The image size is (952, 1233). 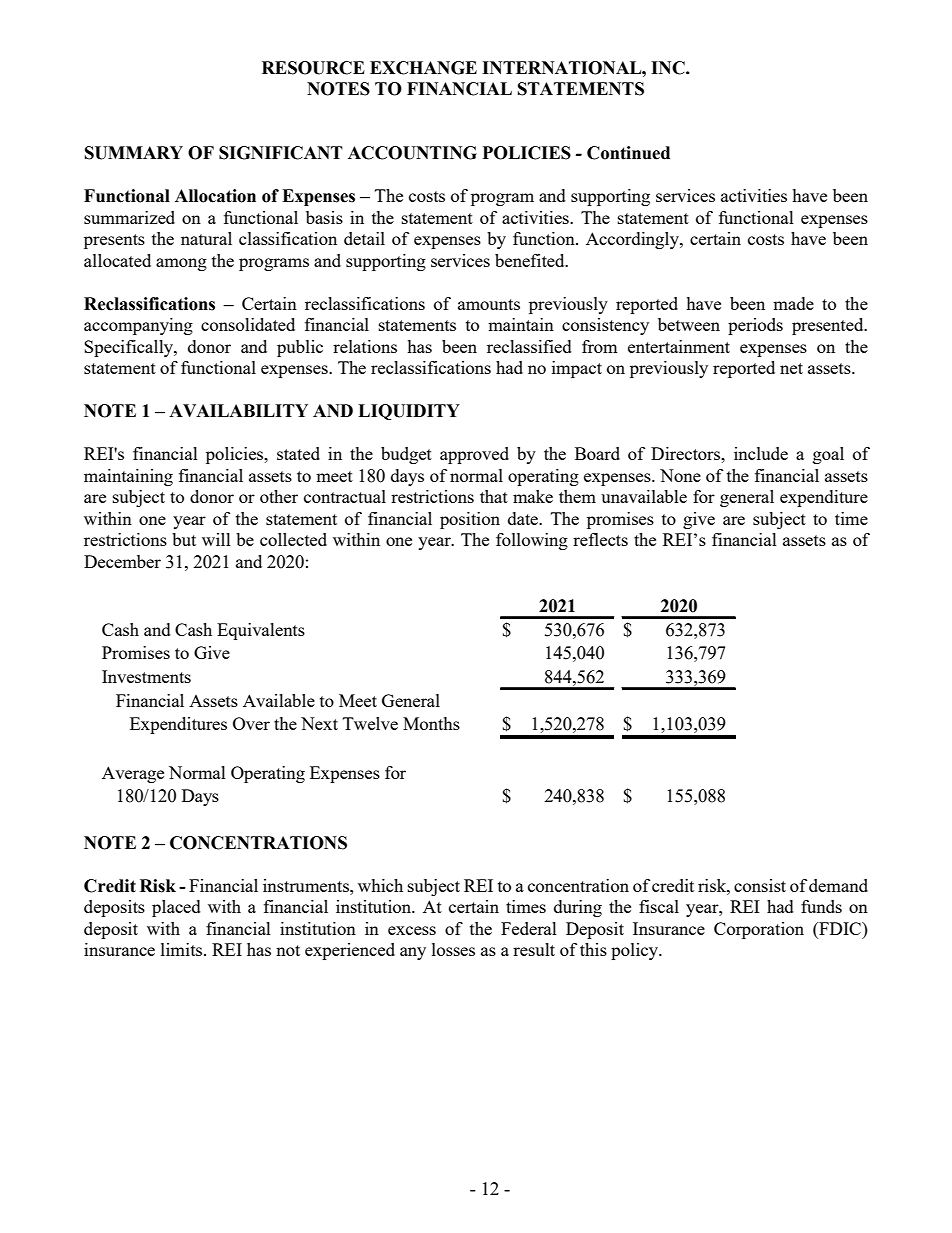 What do you see at coordinates (134, 153) in the page?
I see `SUMMARY` at bounding box center [134, 153].
